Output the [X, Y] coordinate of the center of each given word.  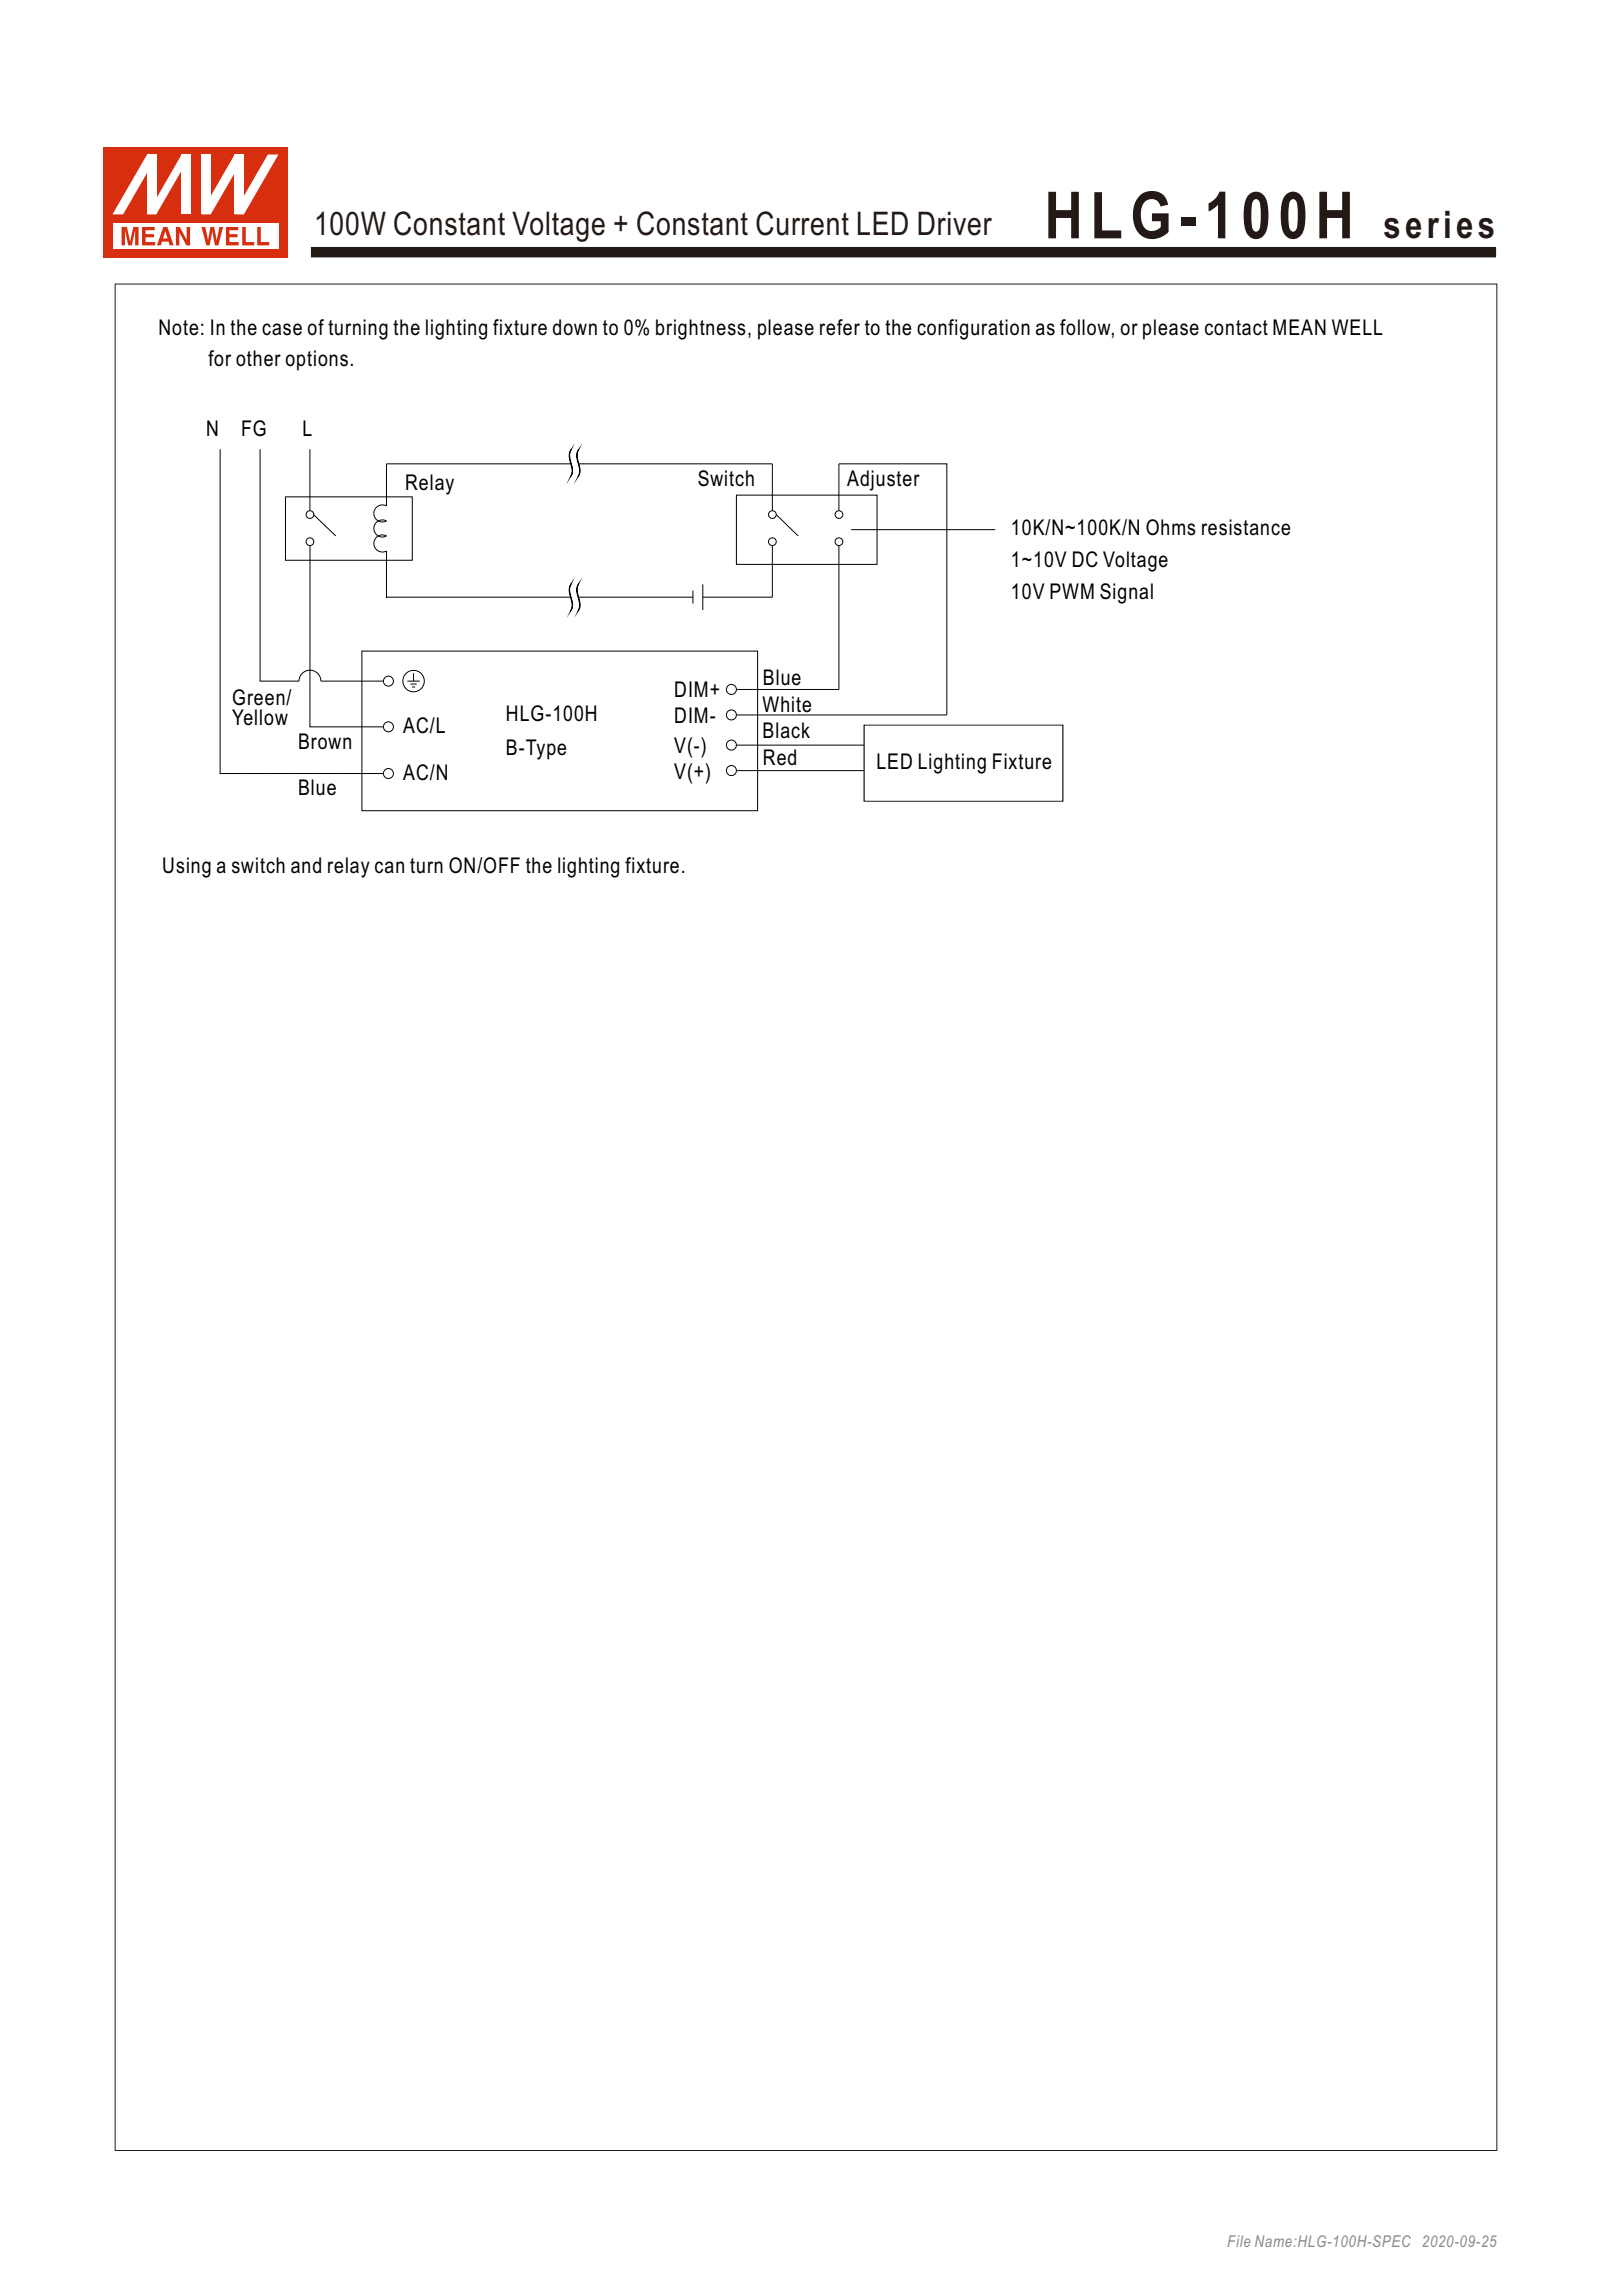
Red [780, 757]
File [1239, 2241]
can [389, 867]
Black [786, 730]
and [306, 865]
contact [1236, 328]
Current [802, 223]
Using [187, 867]
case [282, 329]
